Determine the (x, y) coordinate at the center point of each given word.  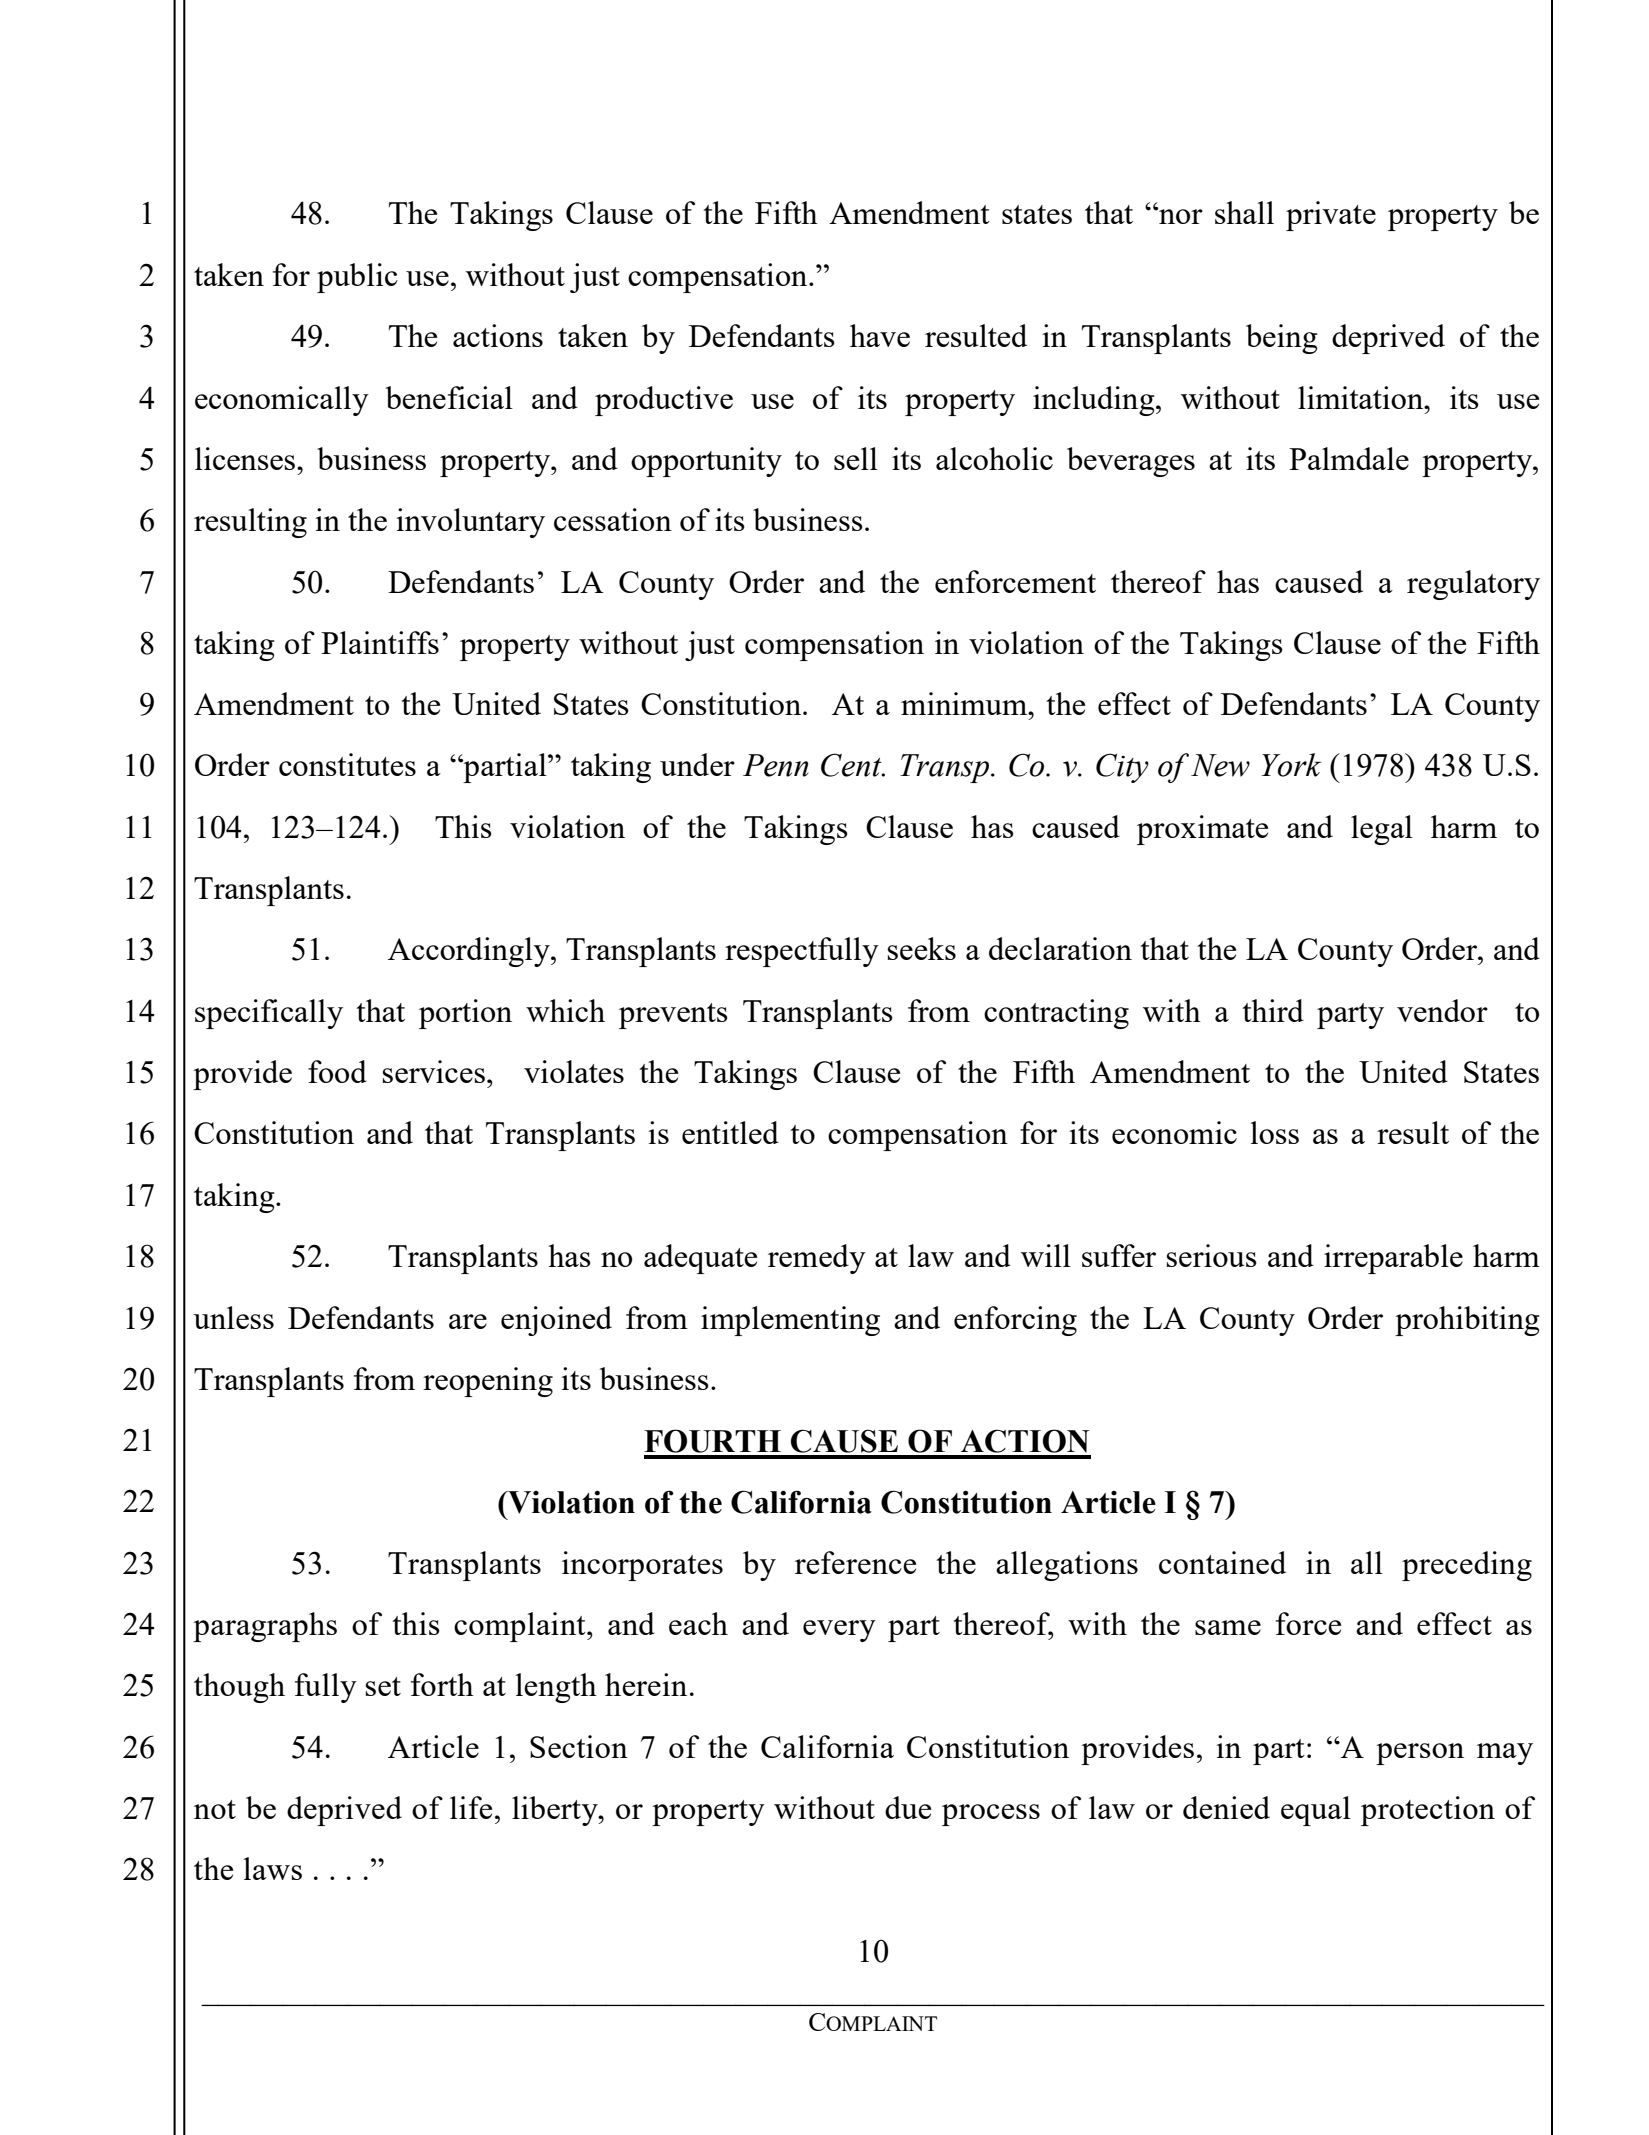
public (357, 278)
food (337, 1071)
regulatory (1473, 585)
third (1273, 1010)
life (471, 1807)
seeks (921, 948)
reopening (488, 1382)
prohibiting (1467, 1321)
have (880, 335)
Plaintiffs (380, 642)
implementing (790, 1321)
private (1331, 216)
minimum (965, 703)
